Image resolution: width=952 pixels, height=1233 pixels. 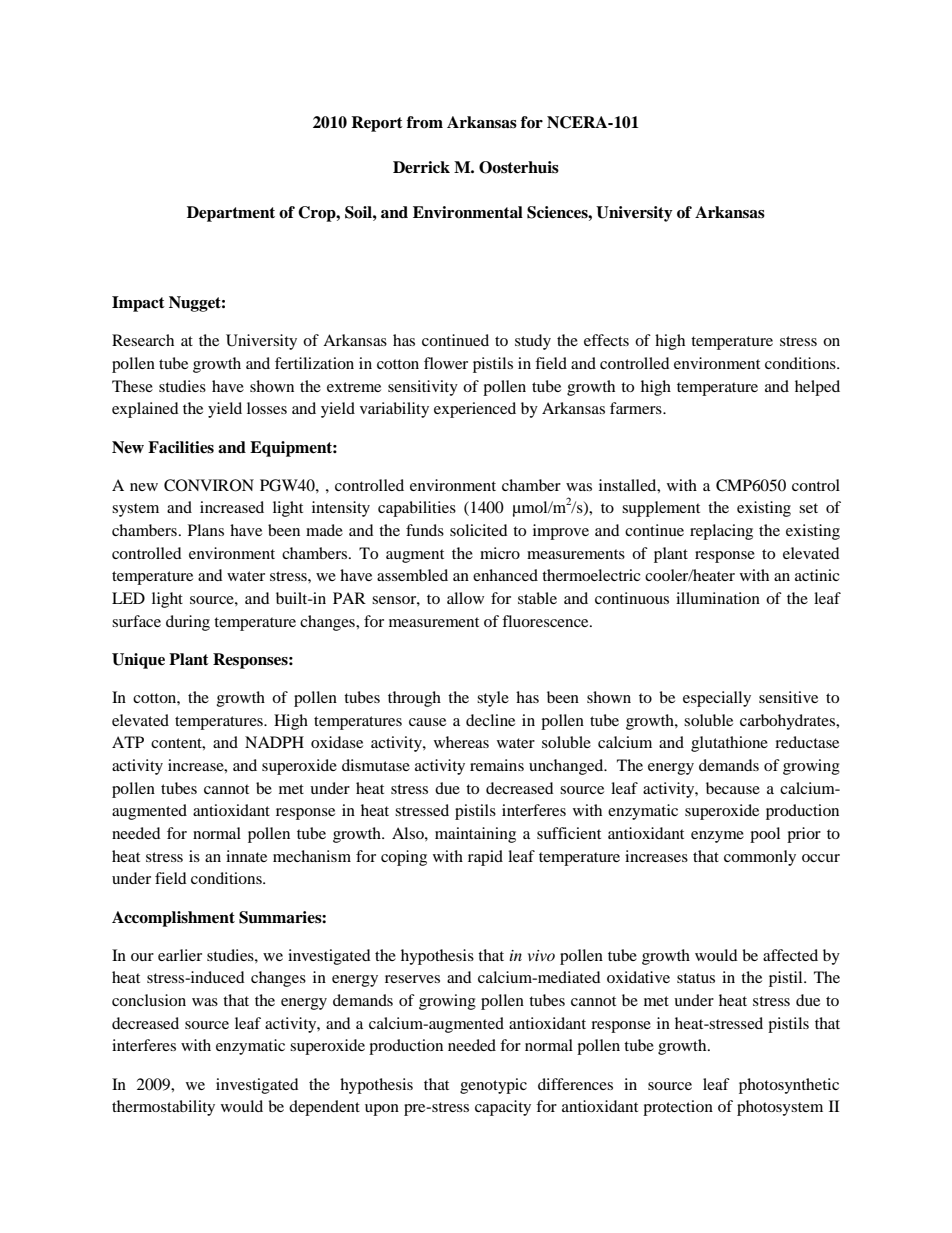 What do you see at coordinates (606, 340) in the screenshot?
I see `effects` at bounding box center [606, 340].
